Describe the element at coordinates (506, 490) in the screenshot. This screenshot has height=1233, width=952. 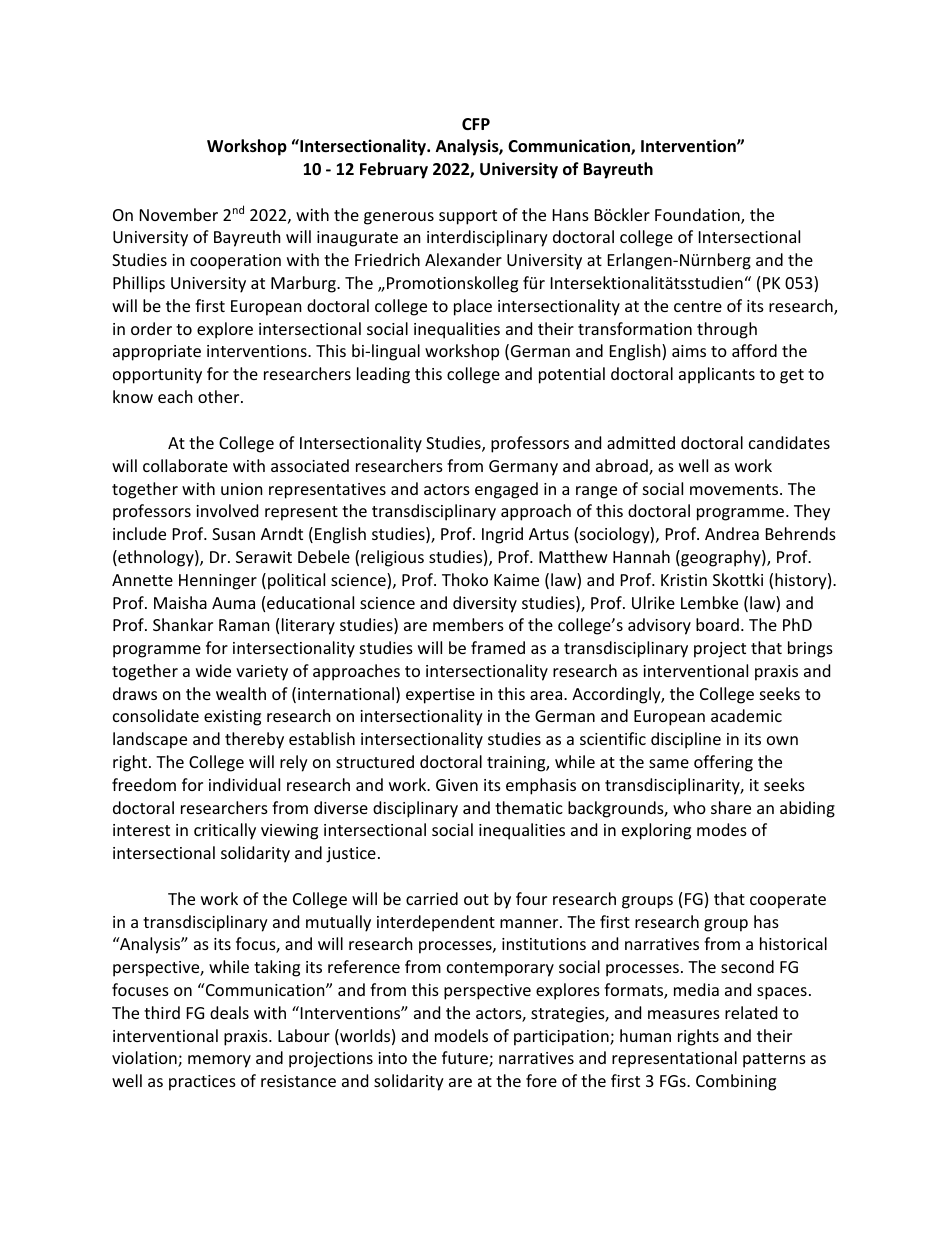
I see `engaged` at that location.
